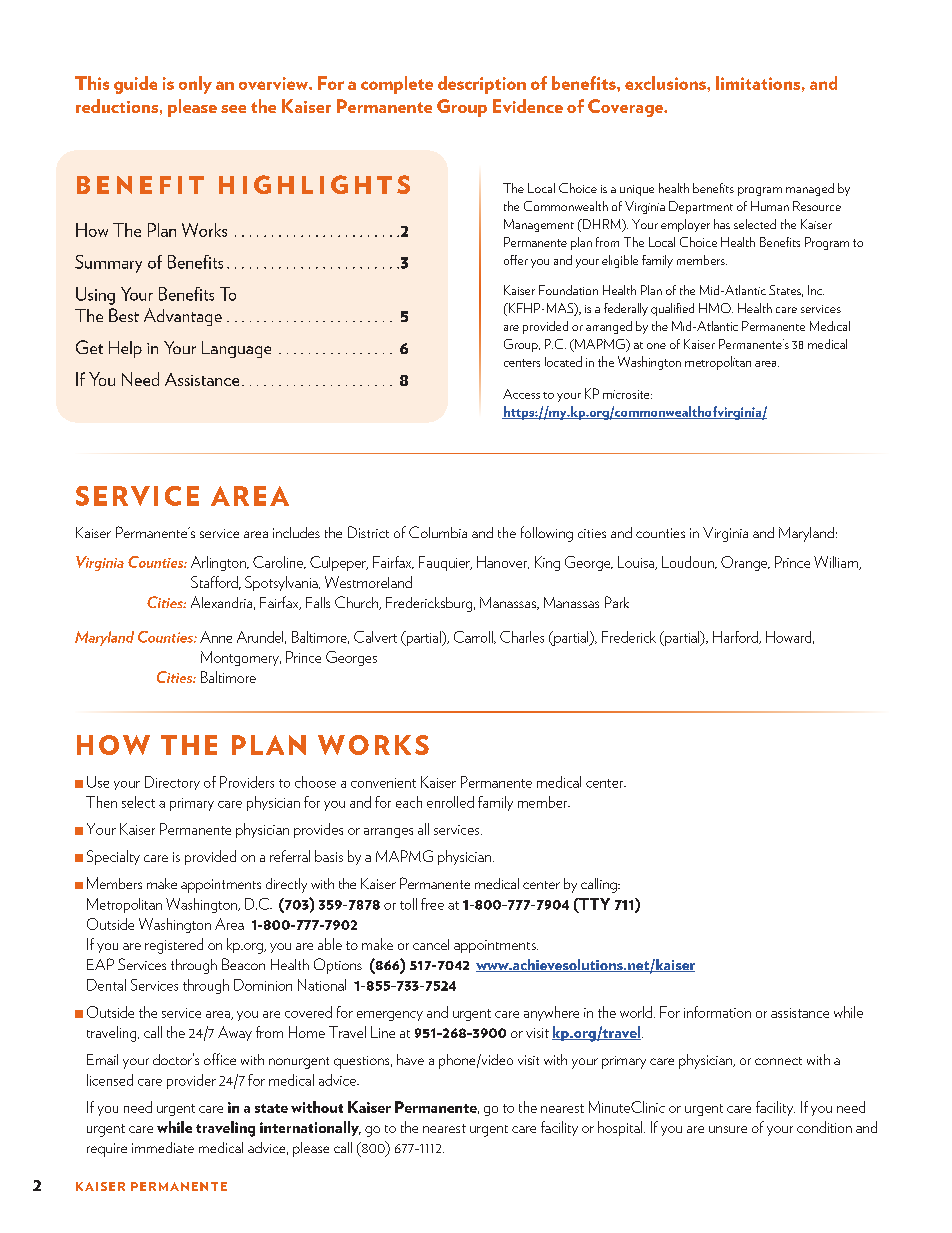 Image resolution: width=952 pixels, height=1233 pixels. Describe the element at coordinates (736, 637) in the screenshot. I see `Harford` at that location.
